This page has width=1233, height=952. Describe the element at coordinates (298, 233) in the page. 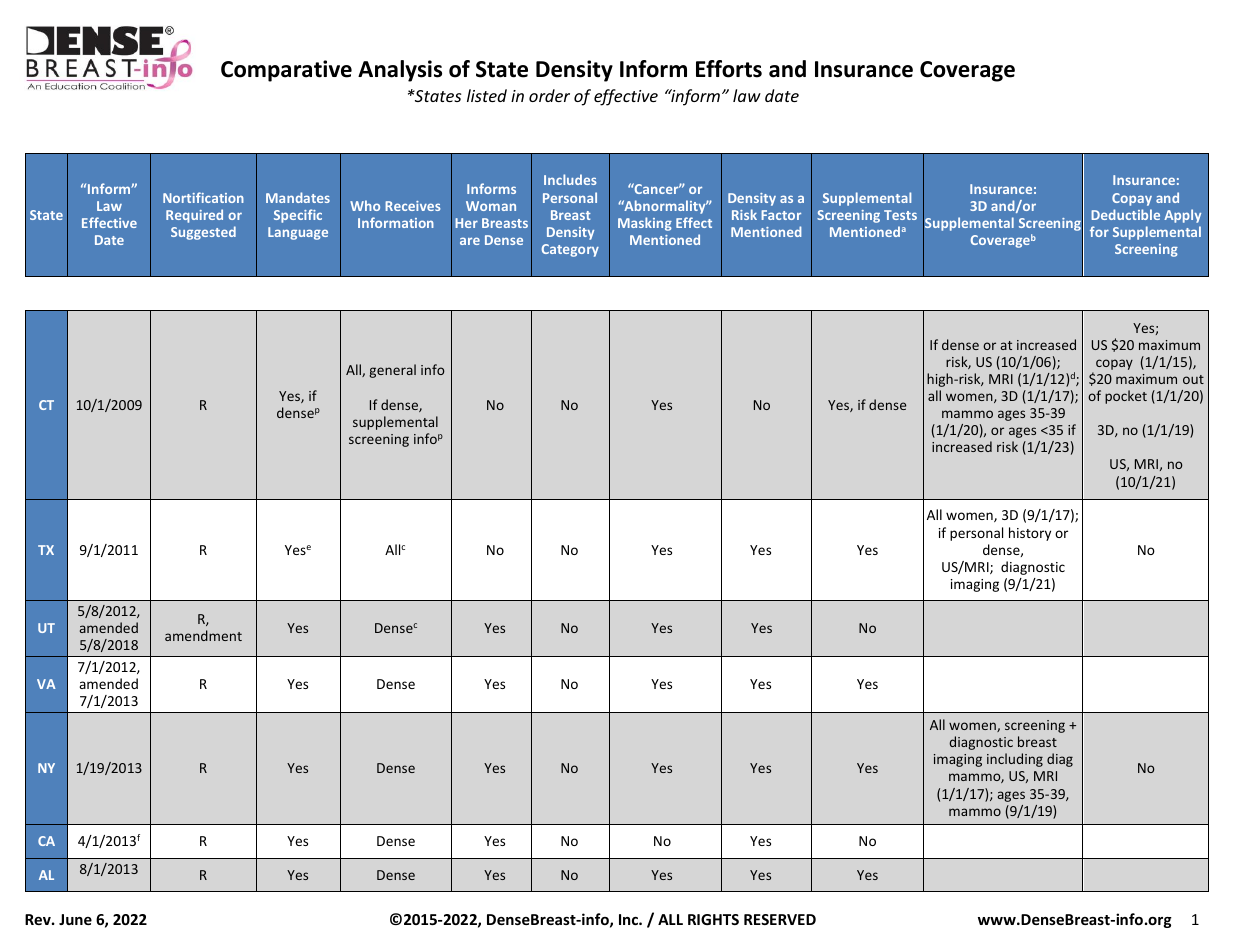

I see `Language` at that location.
